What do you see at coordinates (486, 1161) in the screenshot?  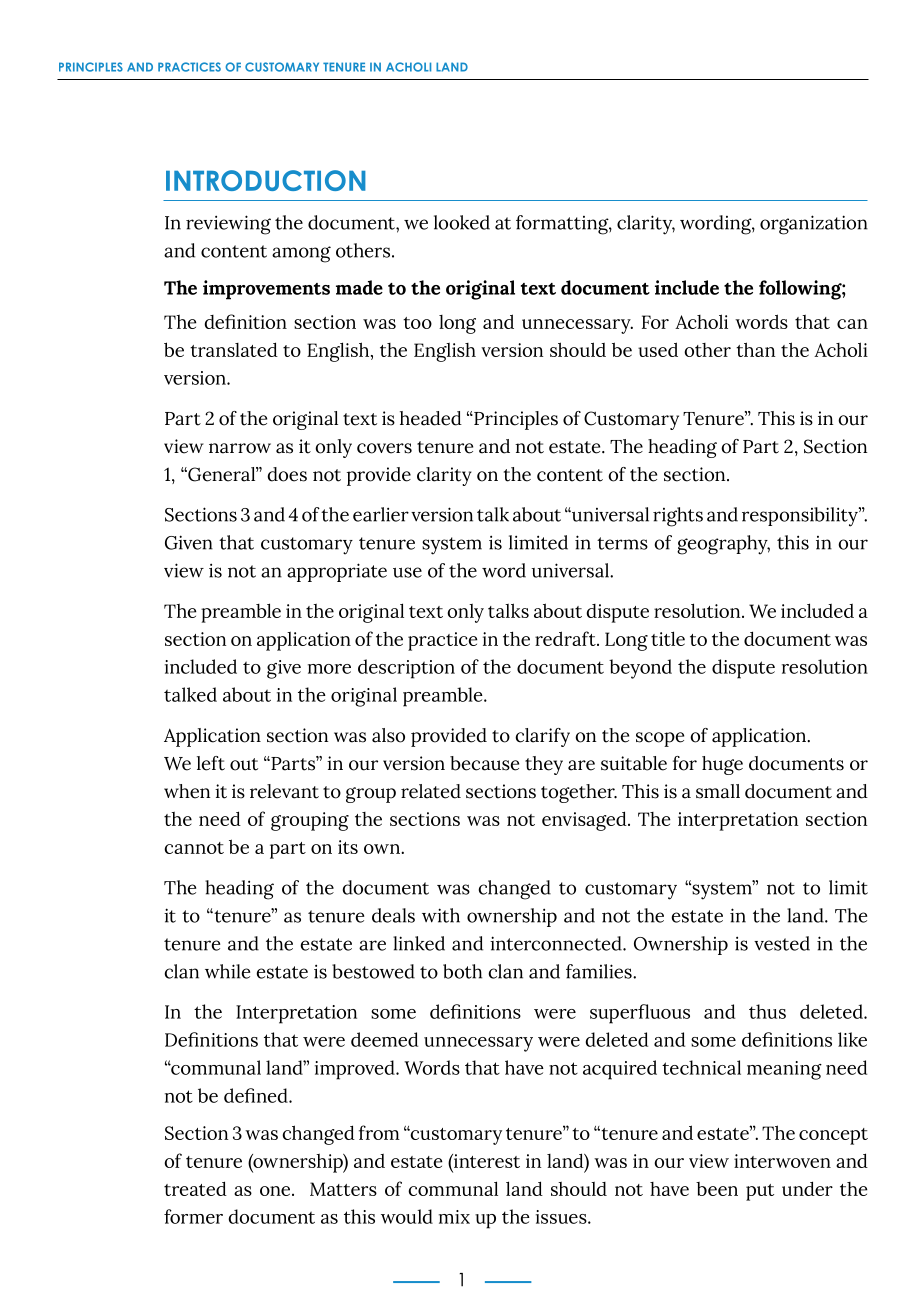 I see `interest` at bounding box center [486, 1161].
